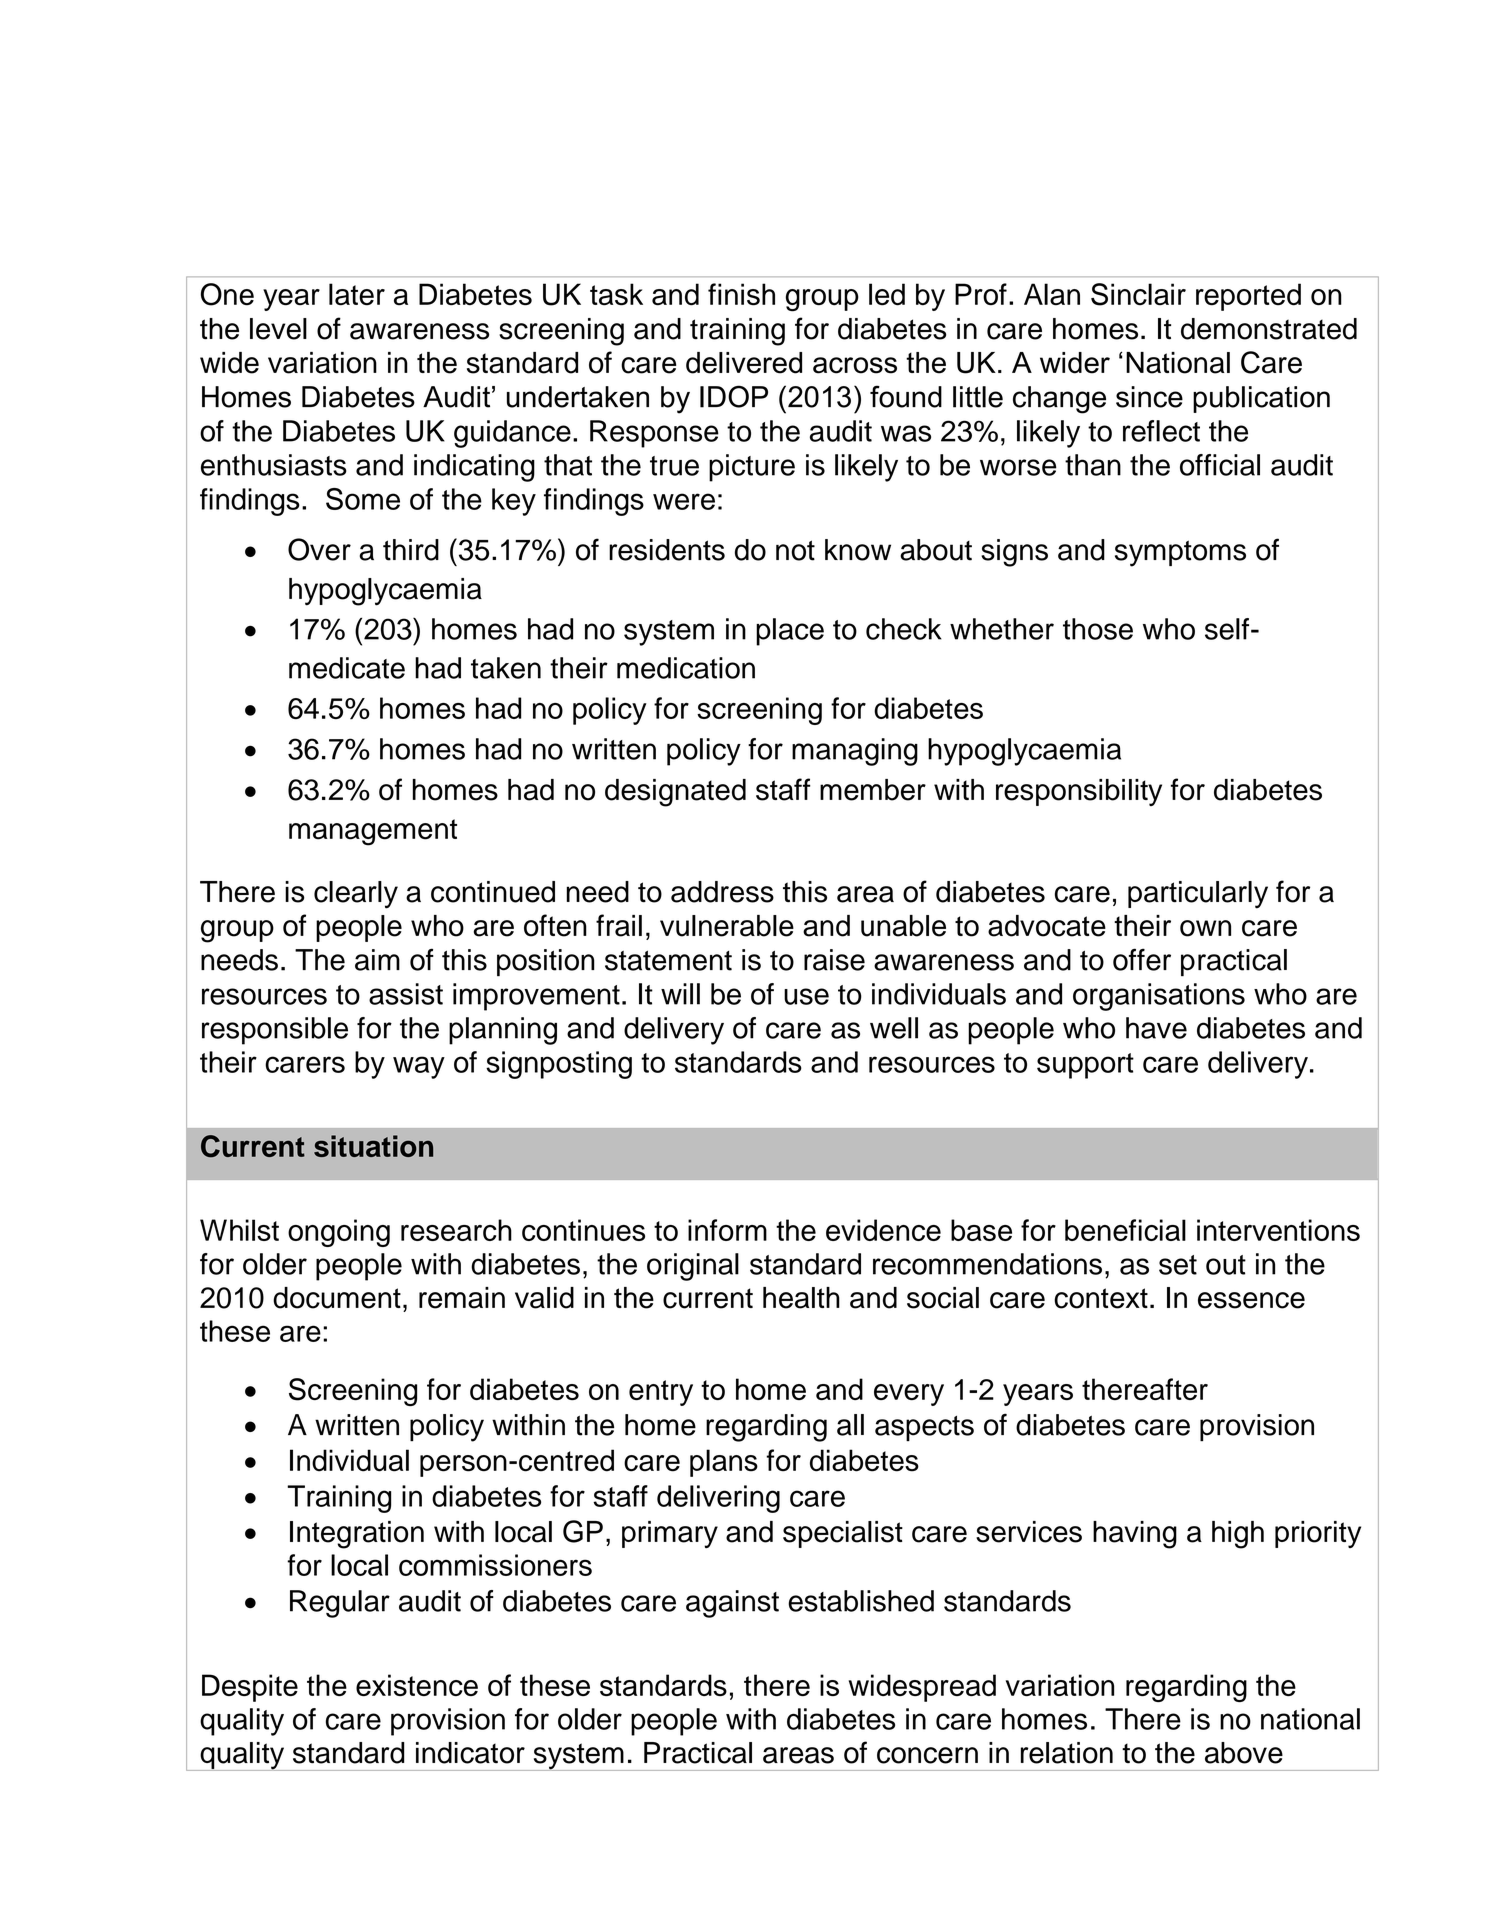 This screenshot has width=1491, height=1930. I want to click on Sinclair, so click(1138, 294).
